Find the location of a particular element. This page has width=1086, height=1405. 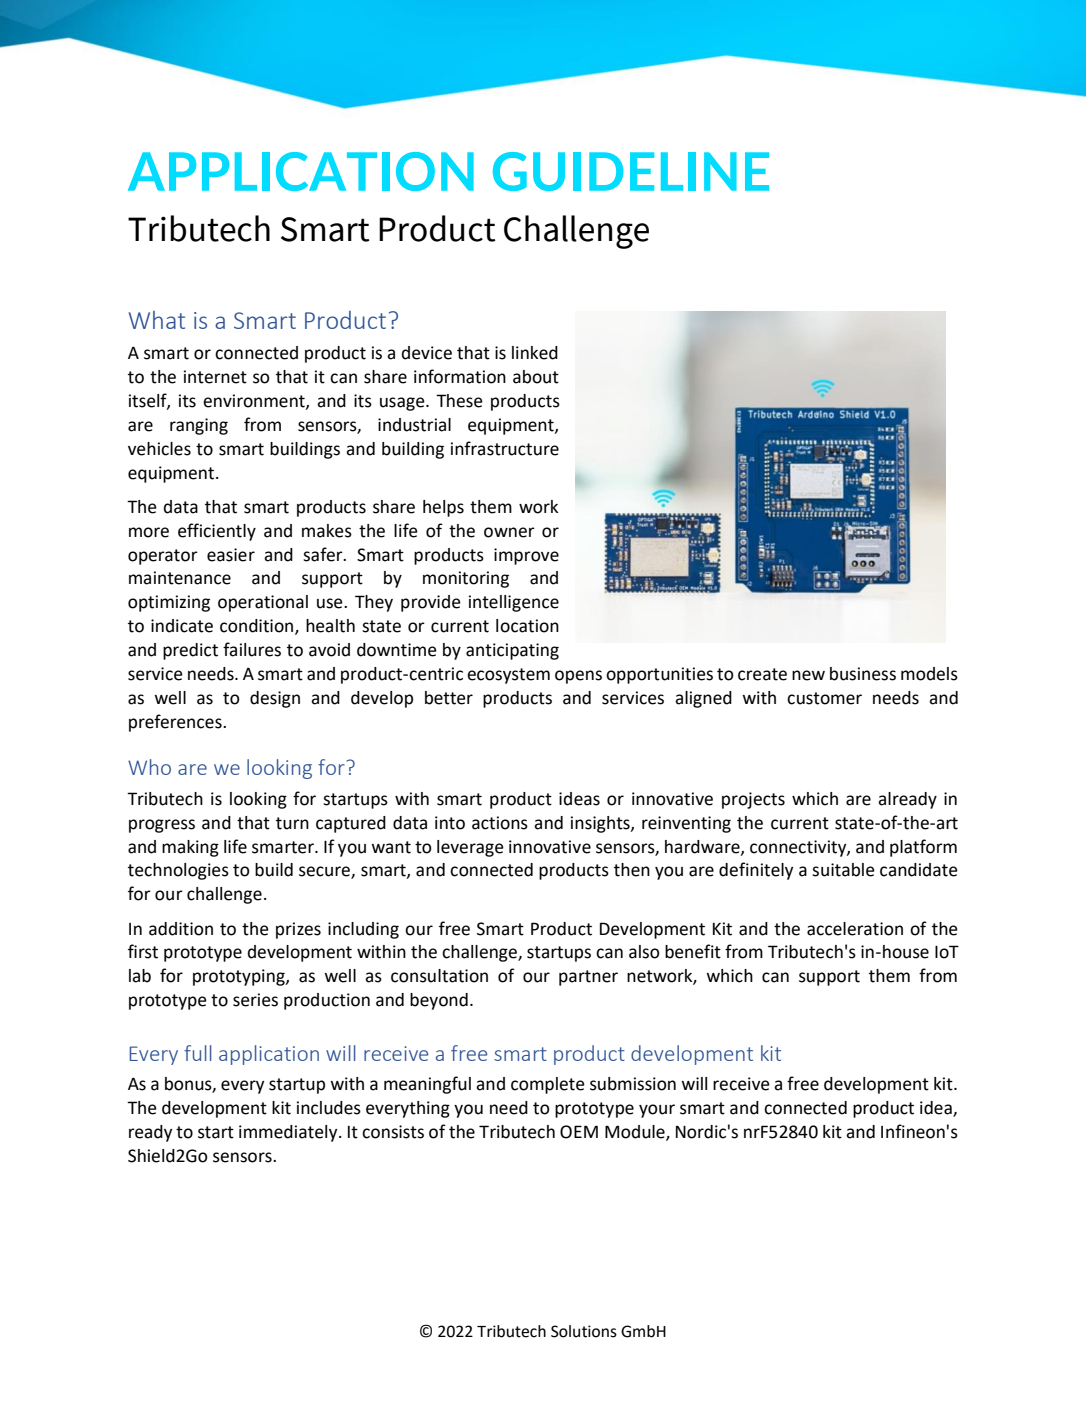

customer is located at coordinates (824, 698).
